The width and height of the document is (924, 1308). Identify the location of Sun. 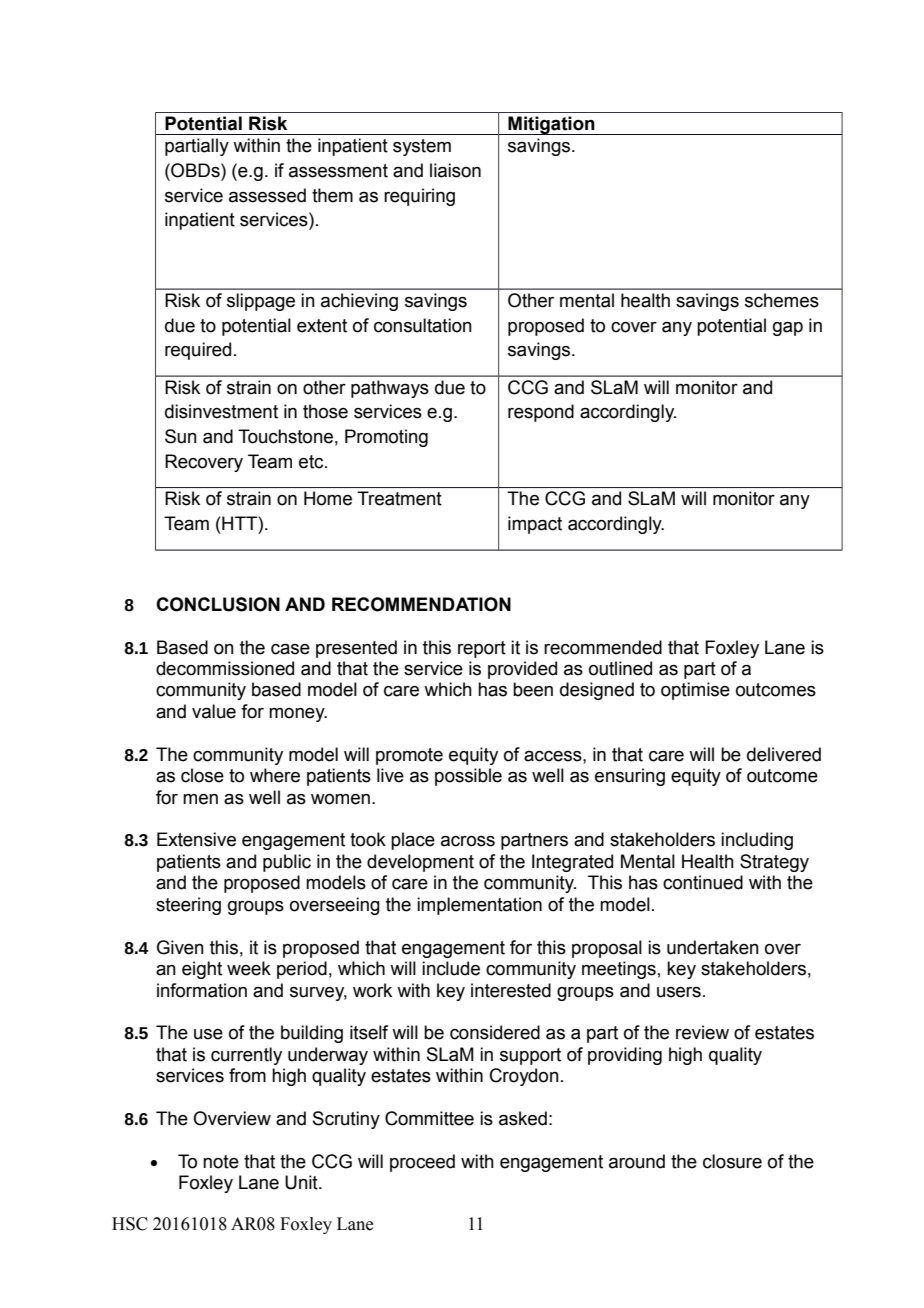
(181, 436).
